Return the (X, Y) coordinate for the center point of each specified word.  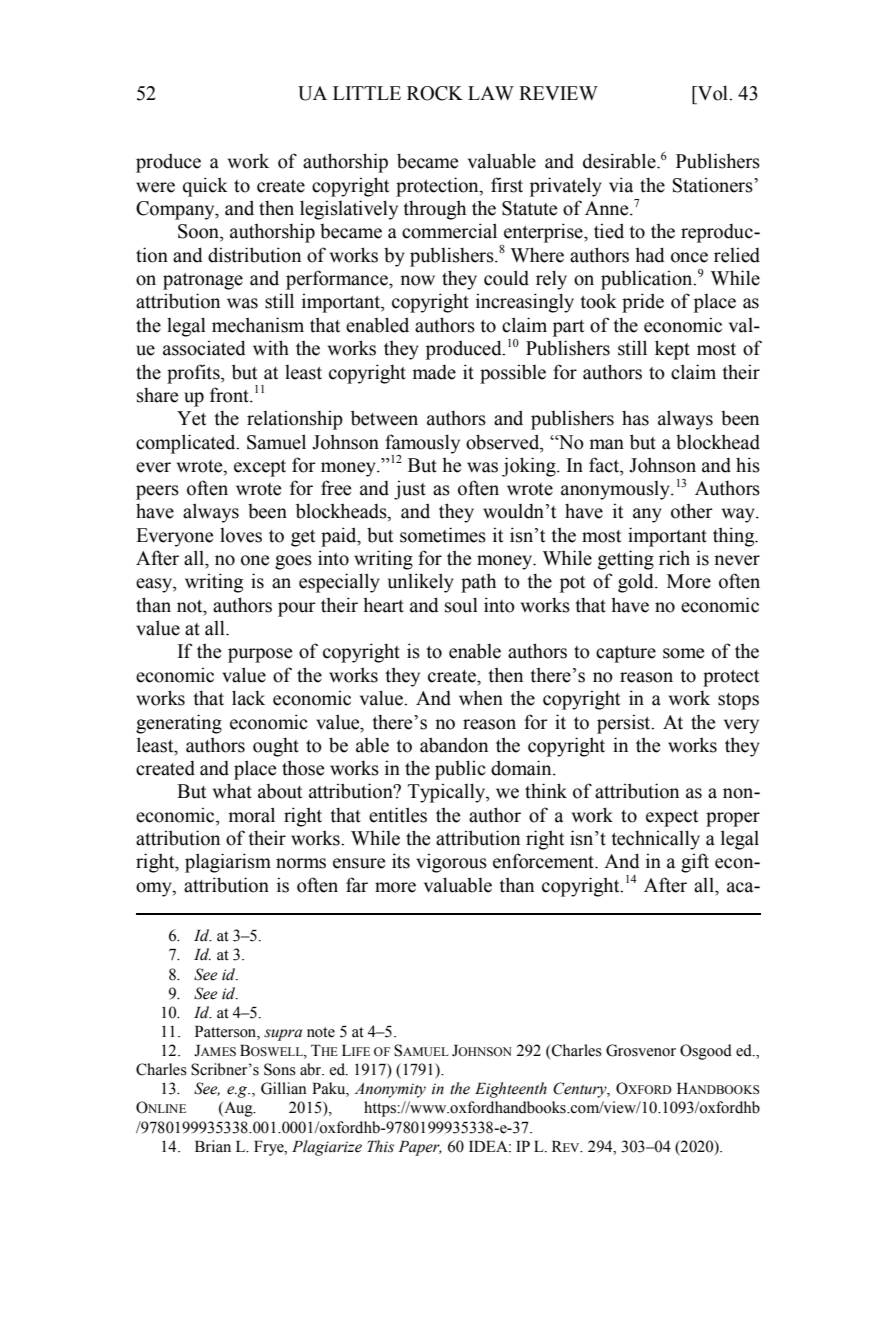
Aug (238, 1109)
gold (637, 583)
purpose (260, 655)
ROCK (435, 93)
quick (205, 187)
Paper (420, 1148)
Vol (713, 93)
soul (461, 605)
